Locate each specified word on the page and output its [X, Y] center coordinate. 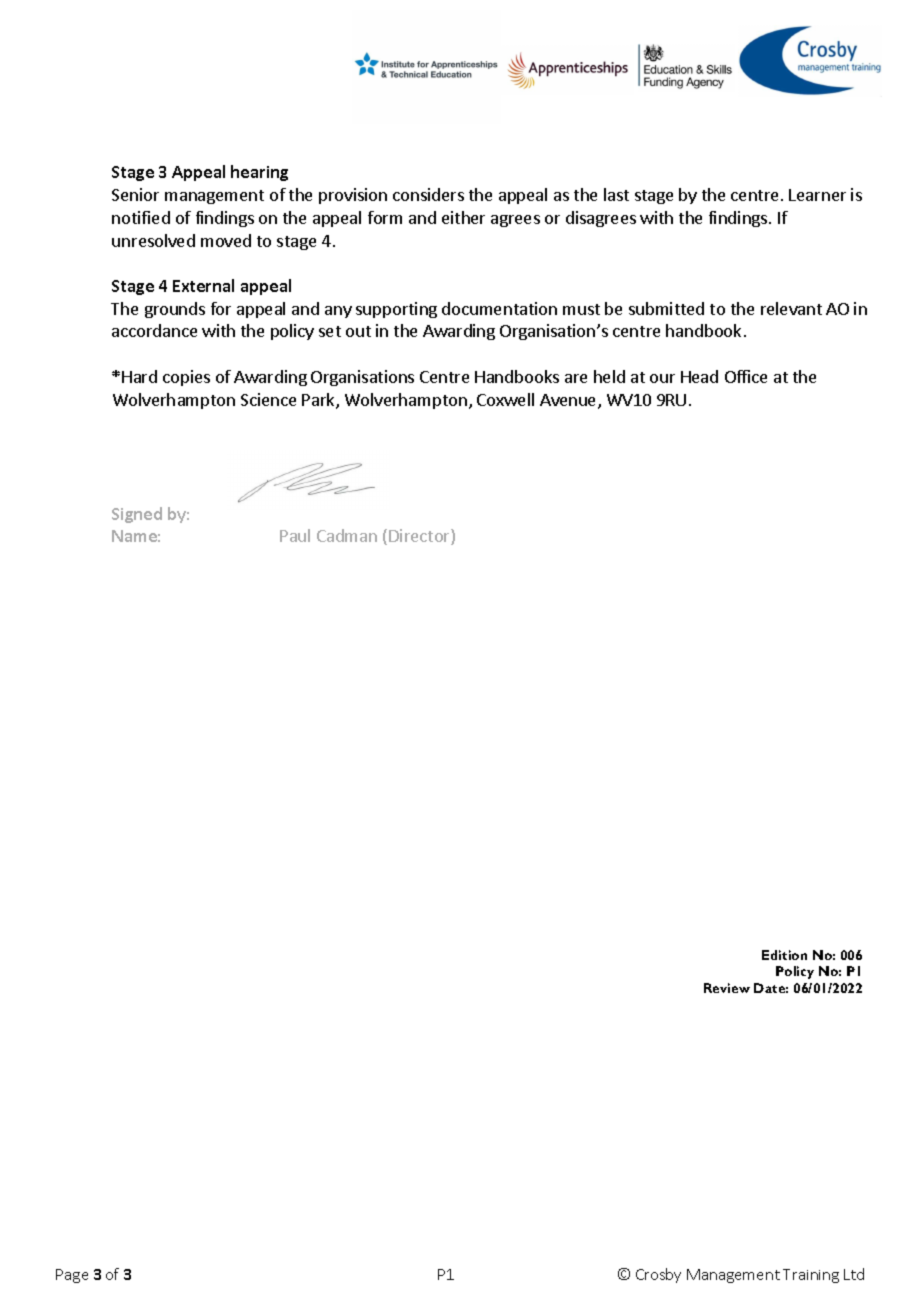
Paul [295, 535]
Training [811, 1276]
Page [72, 1276]
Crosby [658, 1275]
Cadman [347, 535]
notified [141, 217]
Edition [784, 955]
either [463, 217]
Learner [817, 195]
